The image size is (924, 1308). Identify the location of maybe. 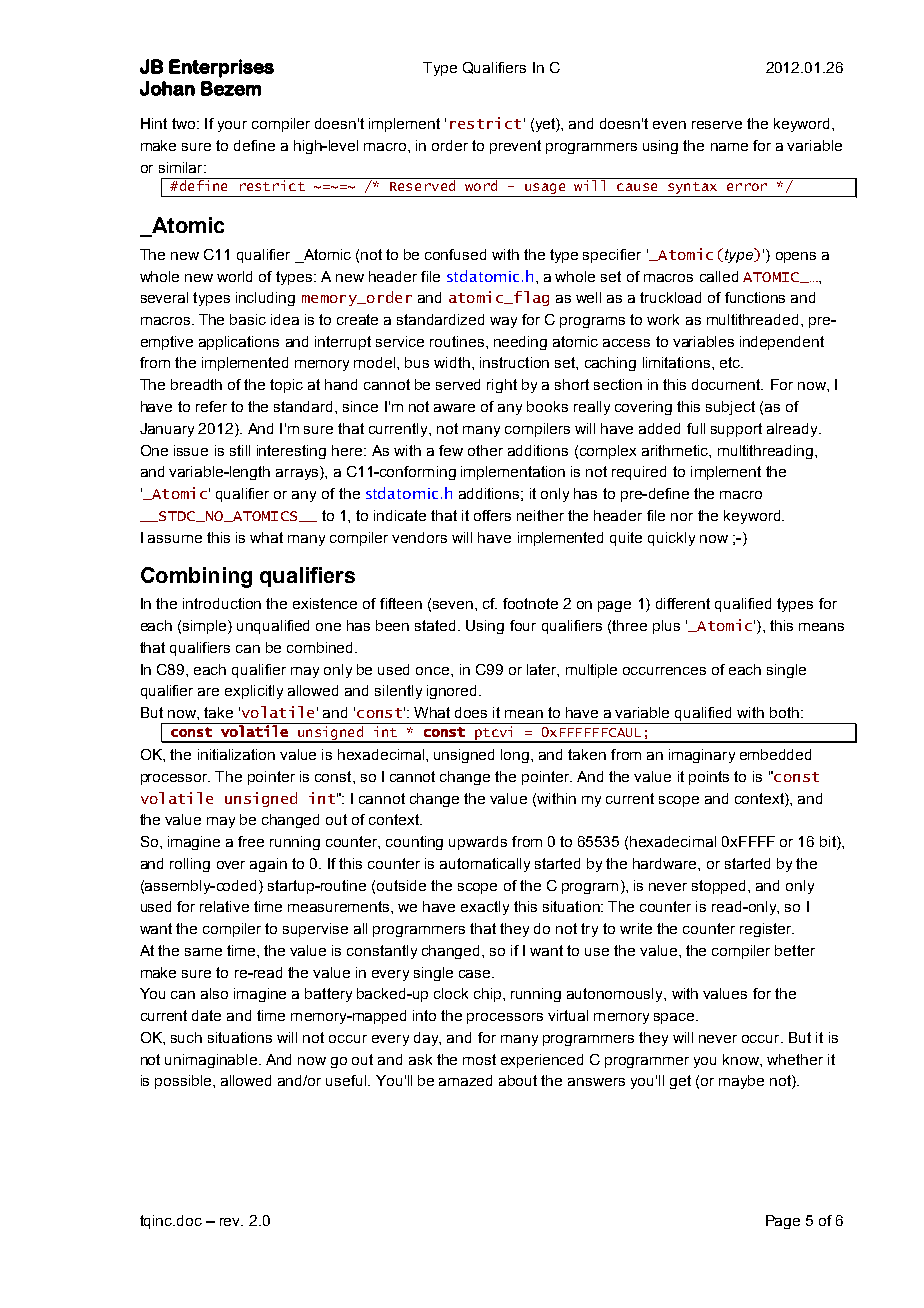
(741, 1082).
